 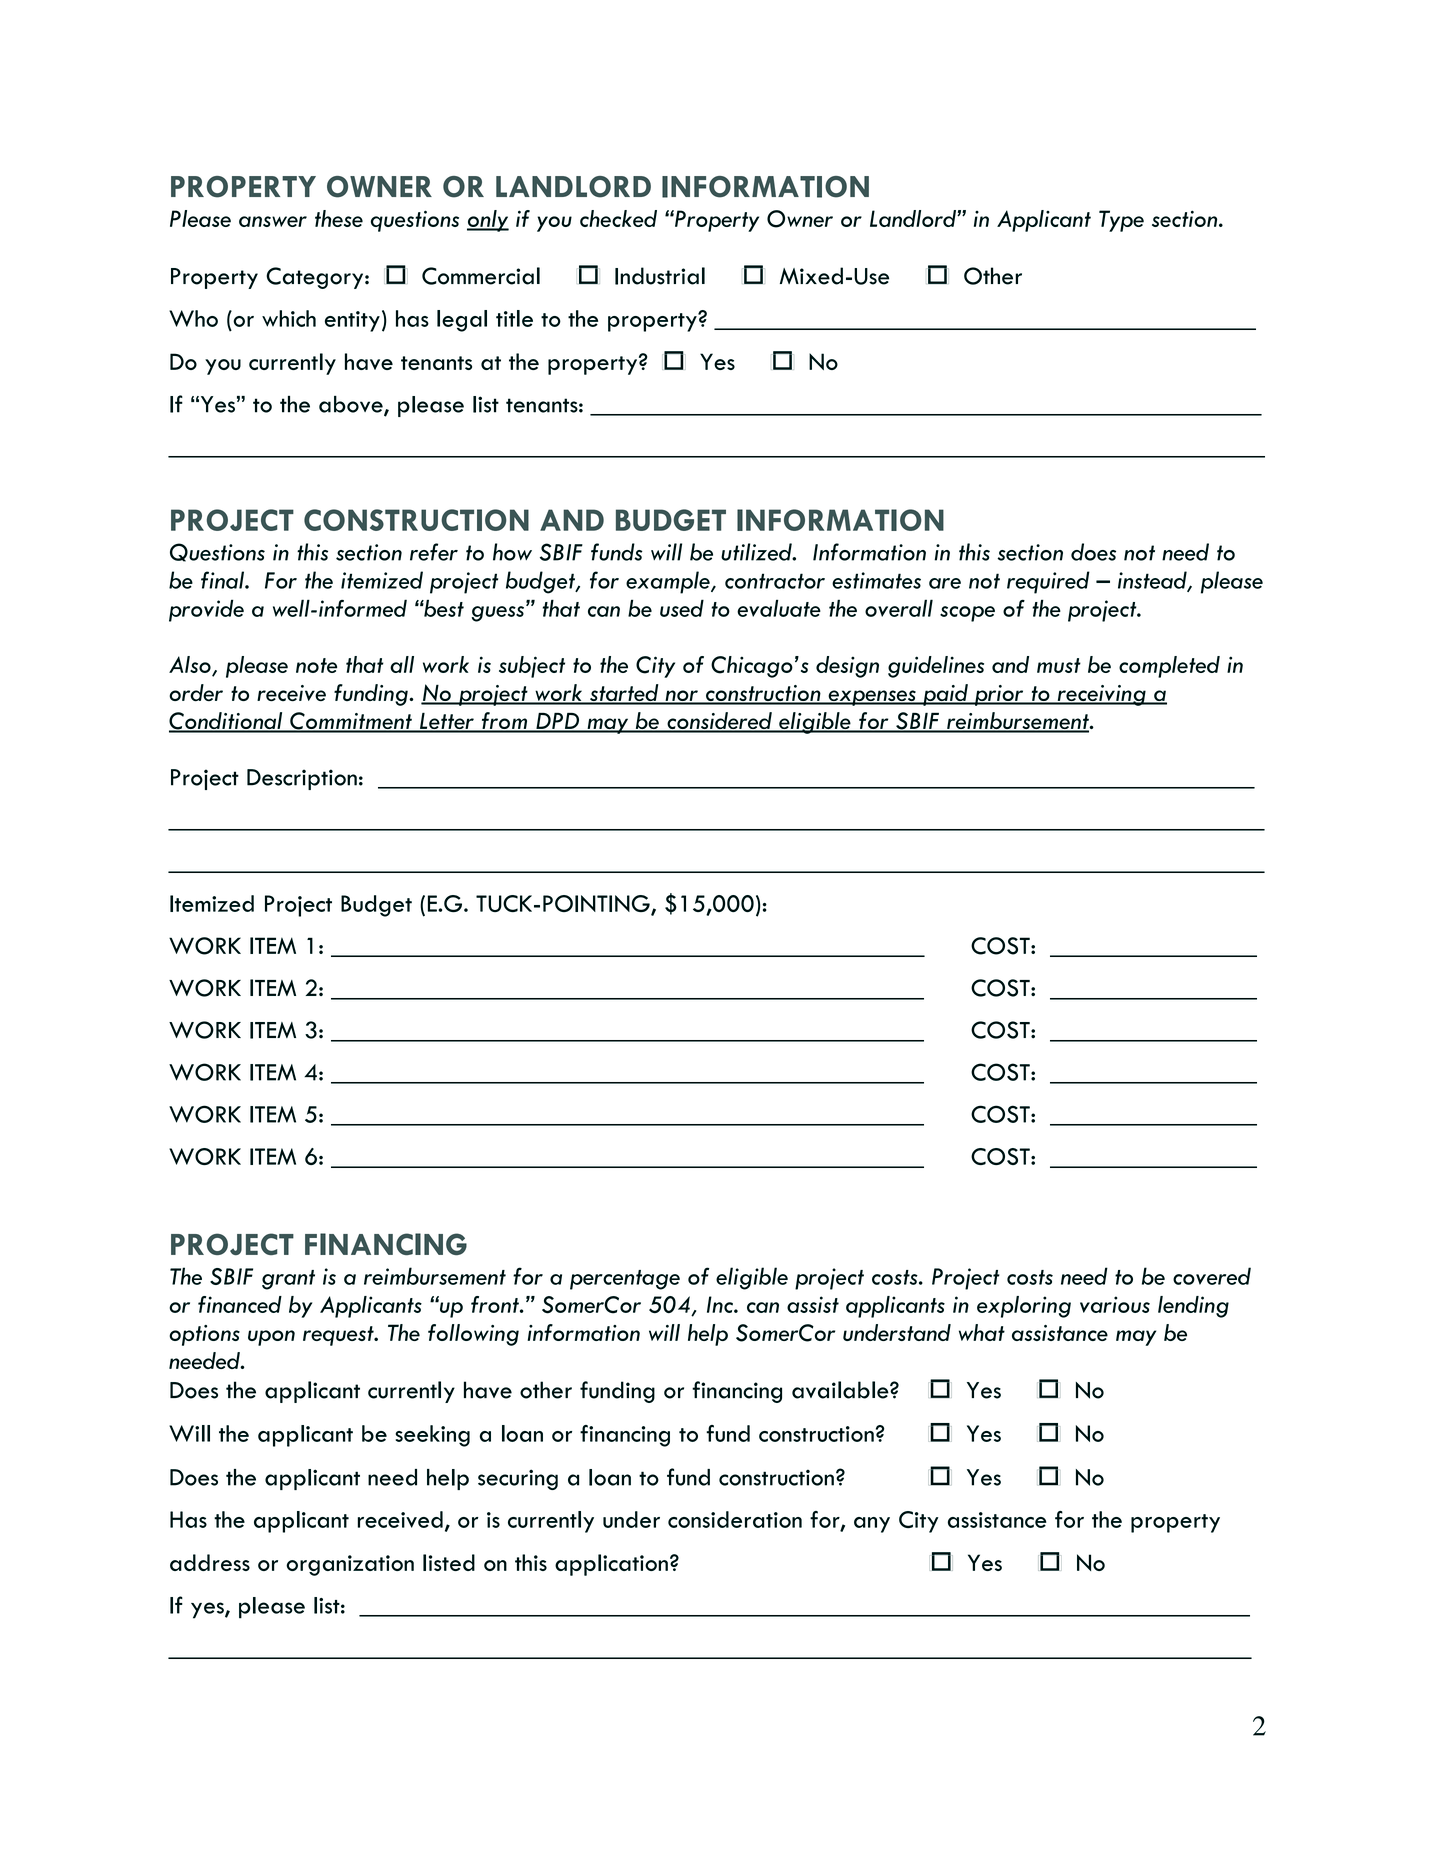 I want to click on percentage, so click(x=625, y=1280).
